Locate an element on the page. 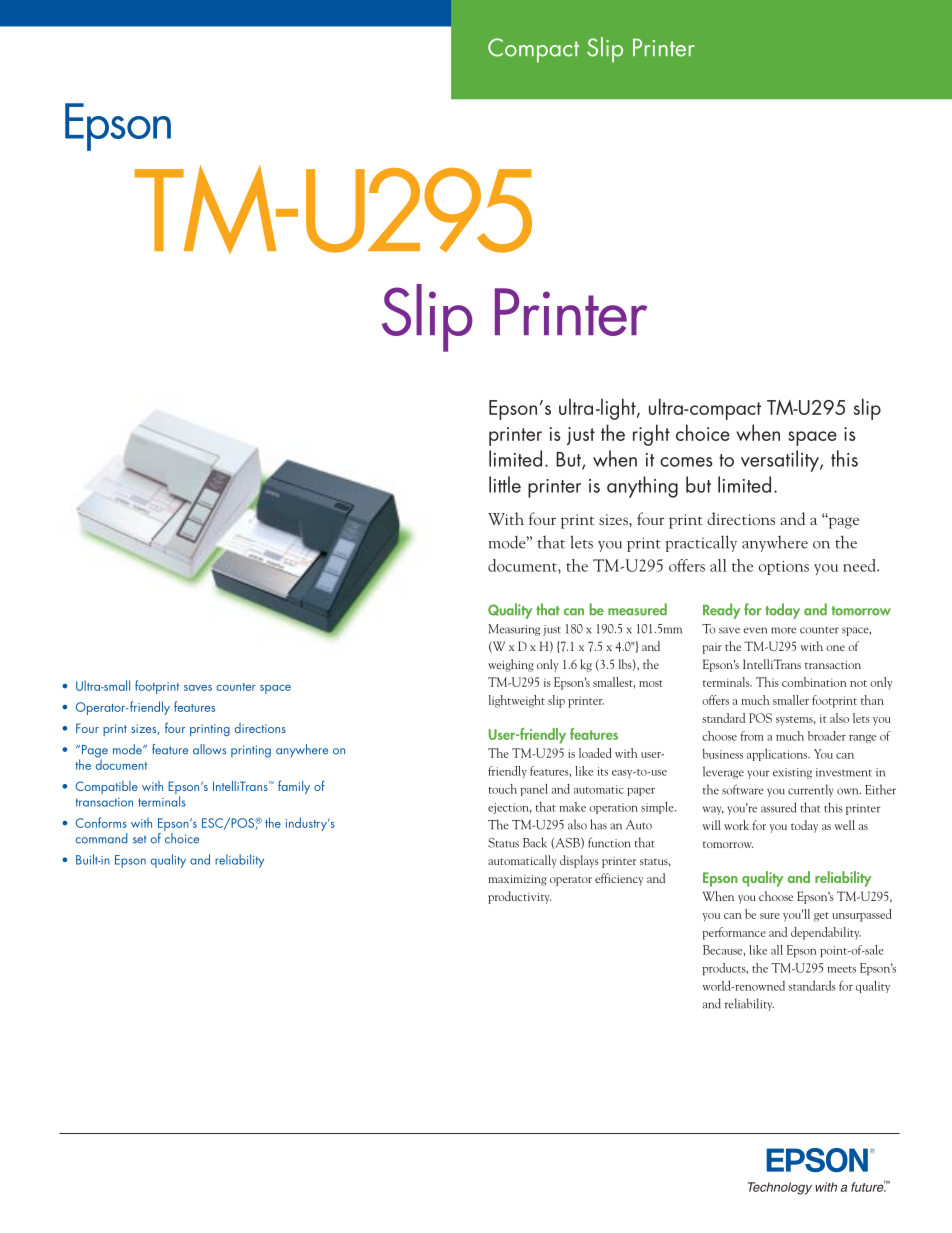 This page has height=1233, width=952. weighing is located at coordinates (511, 665).
